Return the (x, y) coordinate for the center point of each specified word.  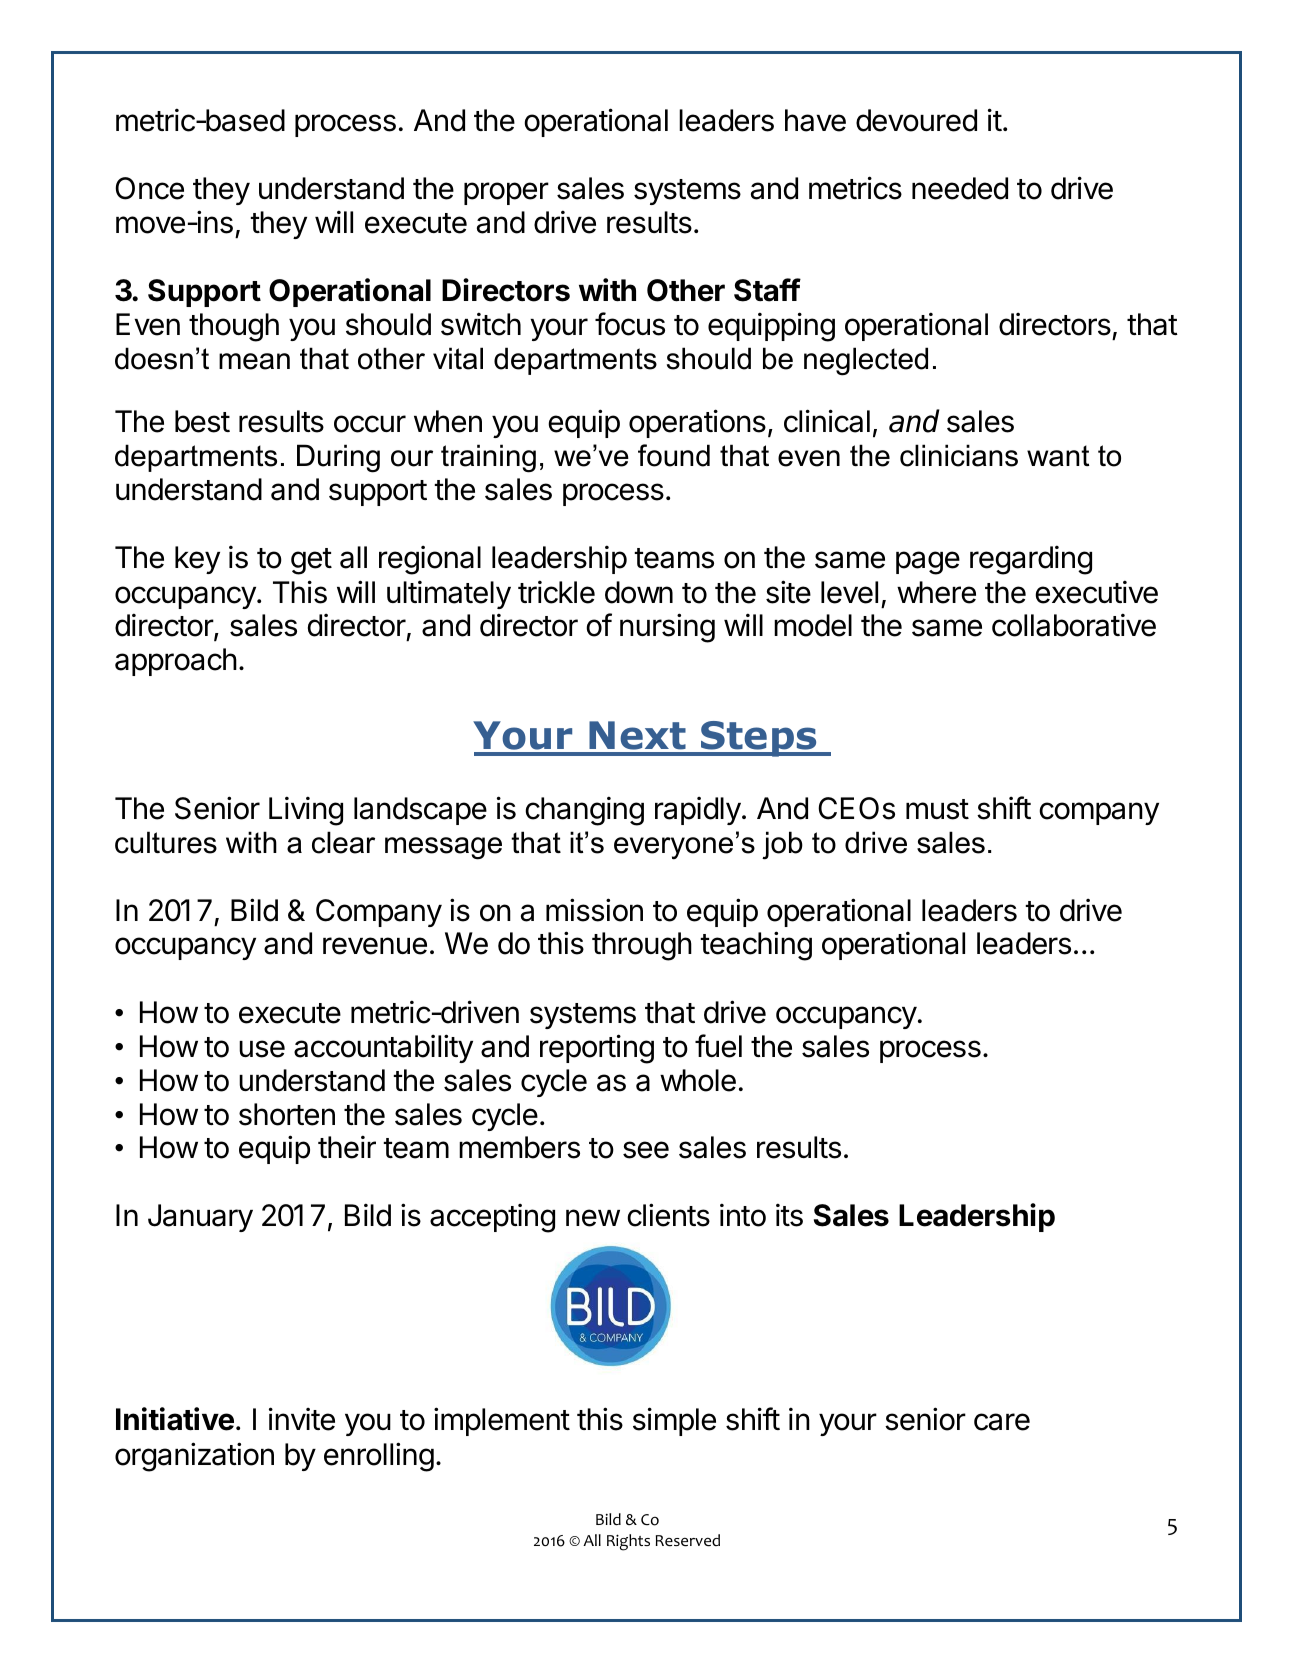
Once (149, 188)
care (1002, 1422)
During (338, 458)
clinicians (959, 455)
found (674, 455)
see (646, 1150)
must (937, 809)
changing (584, 811)
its (789, 1215)
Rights (628, 1542)
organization (194, 1457)
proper (506, 193)
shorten (287, 1114)
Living (306, 811)
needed (960, 188)
